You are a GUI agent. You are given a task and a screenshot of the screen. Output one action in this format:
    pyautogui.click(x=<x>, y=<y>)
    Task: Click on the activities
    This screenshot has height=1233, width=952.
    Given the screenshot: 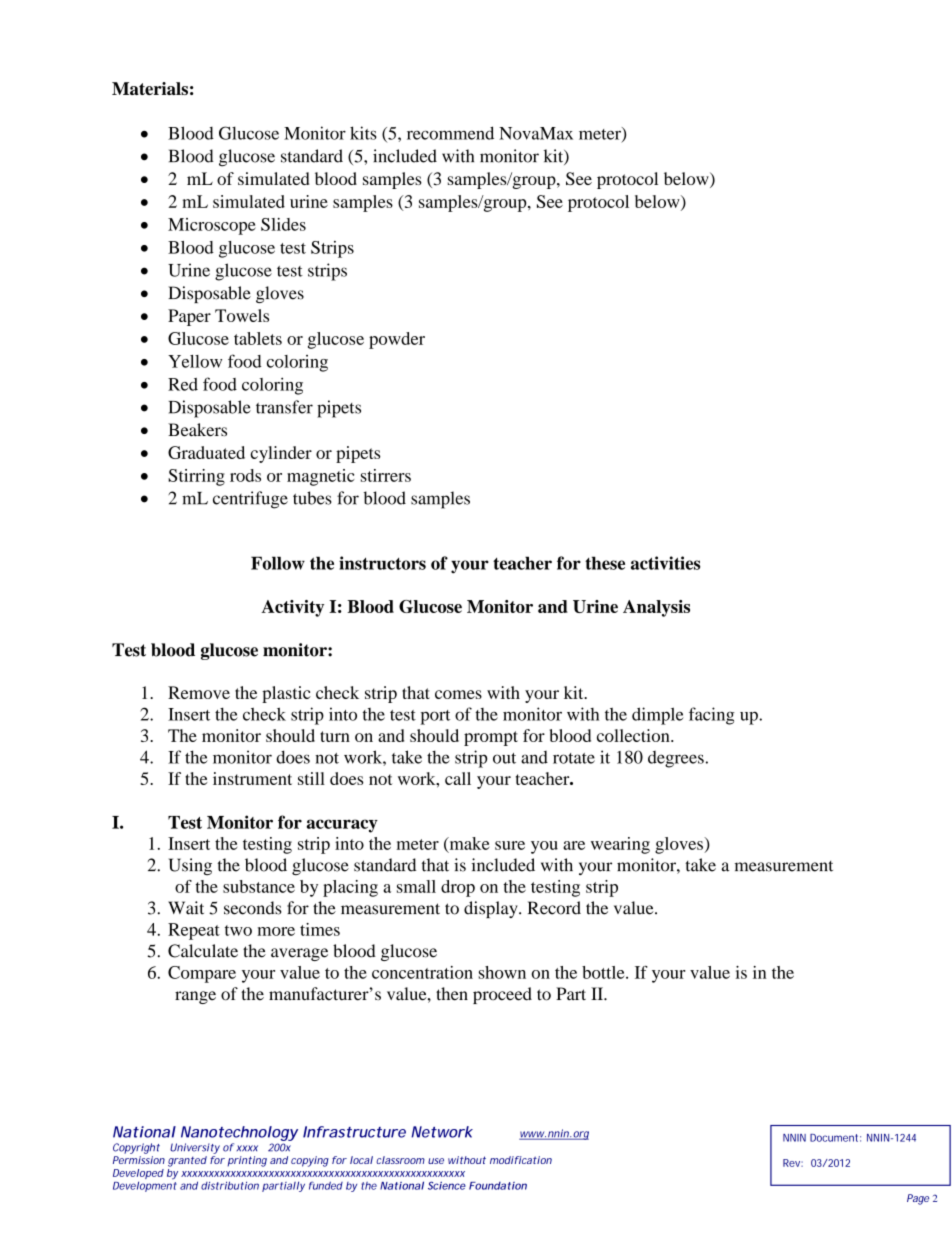 What is the action you would take?
    pyautogui.click(x=665, y=563)
